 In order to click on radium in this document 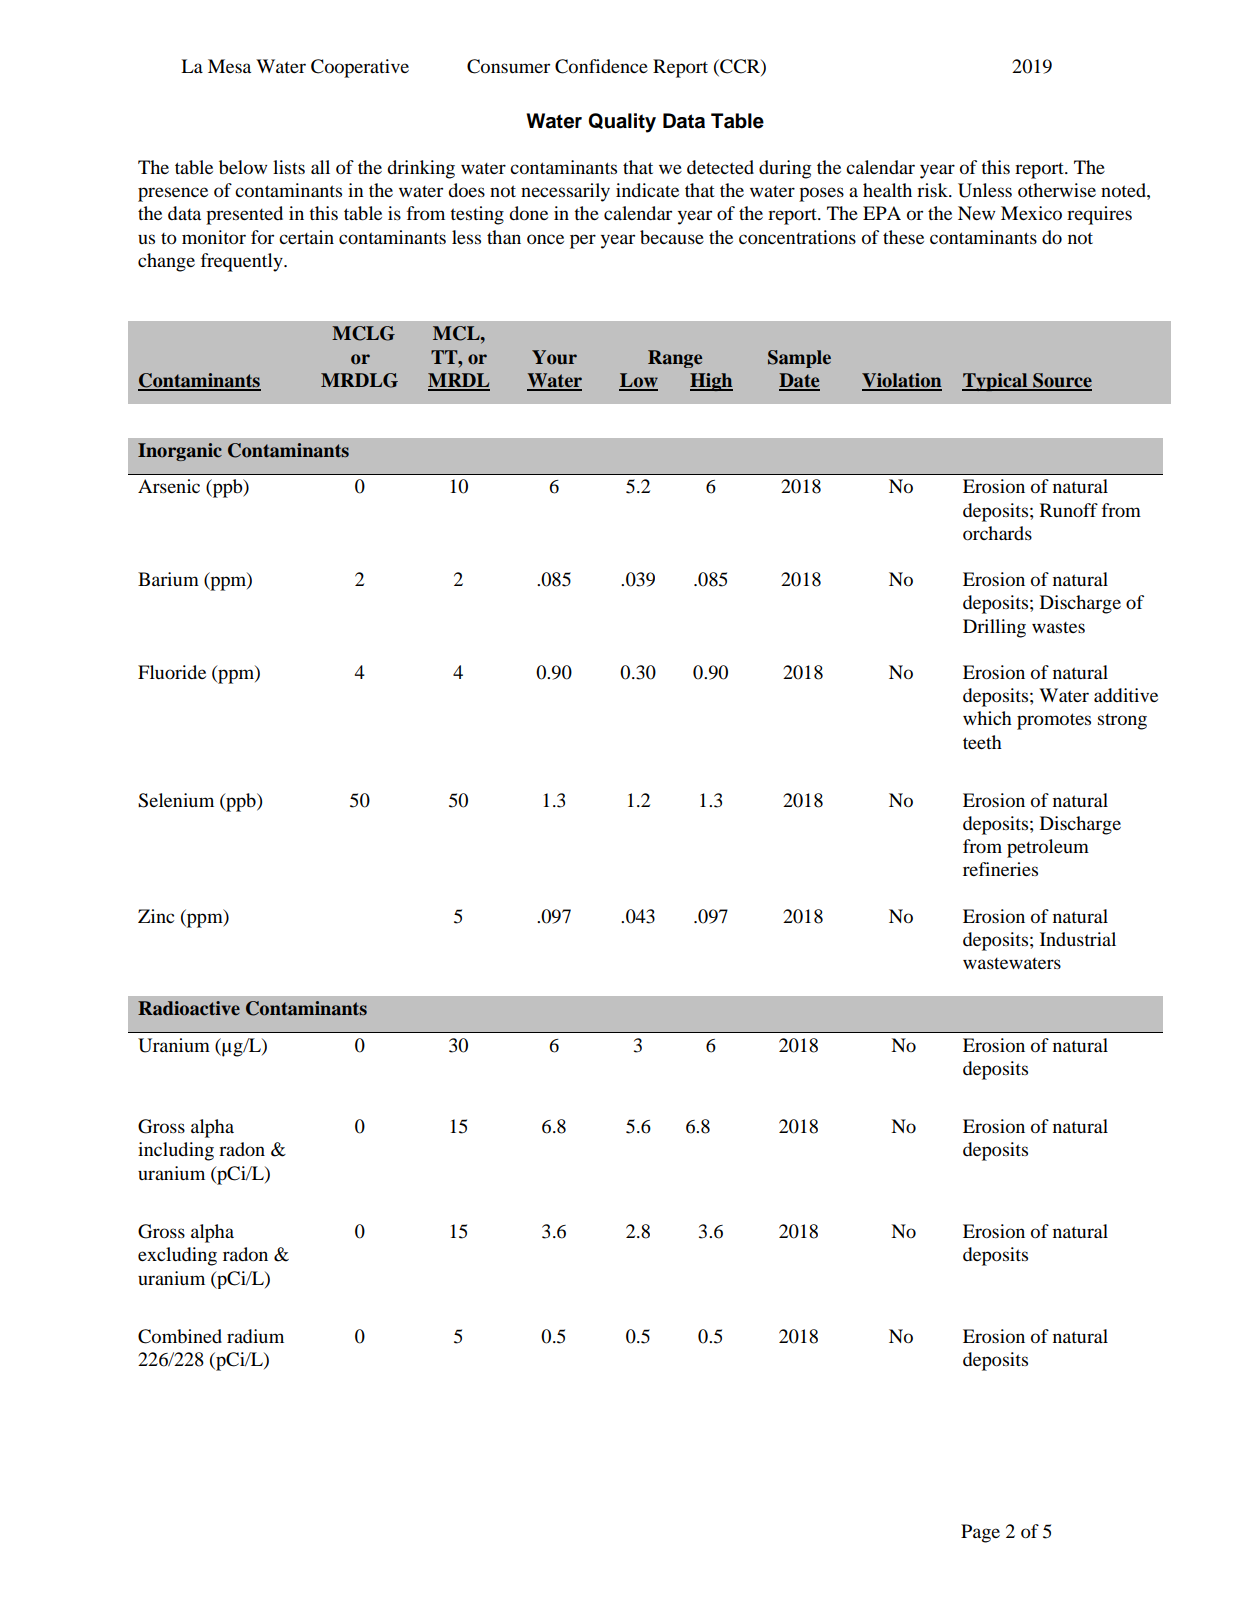, I will do `click(255, 1336)`.
